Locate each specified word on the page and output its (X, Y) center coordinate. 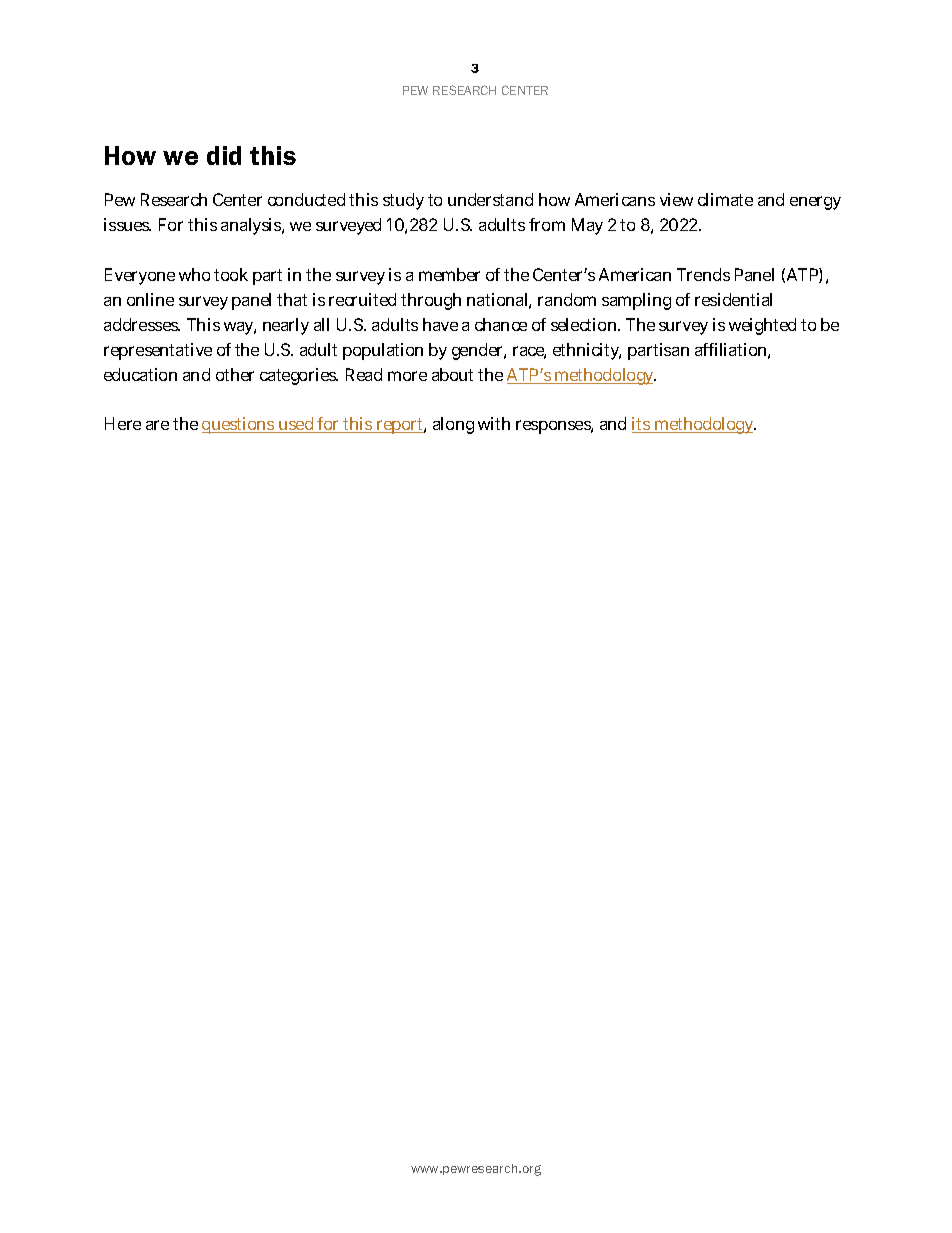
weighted (762, 326)
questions (239, 425)
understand (490, 199)
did (224, 155)
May (587, 226)
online (150, 299)
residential (733, 299)
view (676, 199)
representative (158, 351)
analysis (252, 226)
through (431, 301)
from (547, 224)
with (494, 423)
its (642, 425)
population (383, 351)
